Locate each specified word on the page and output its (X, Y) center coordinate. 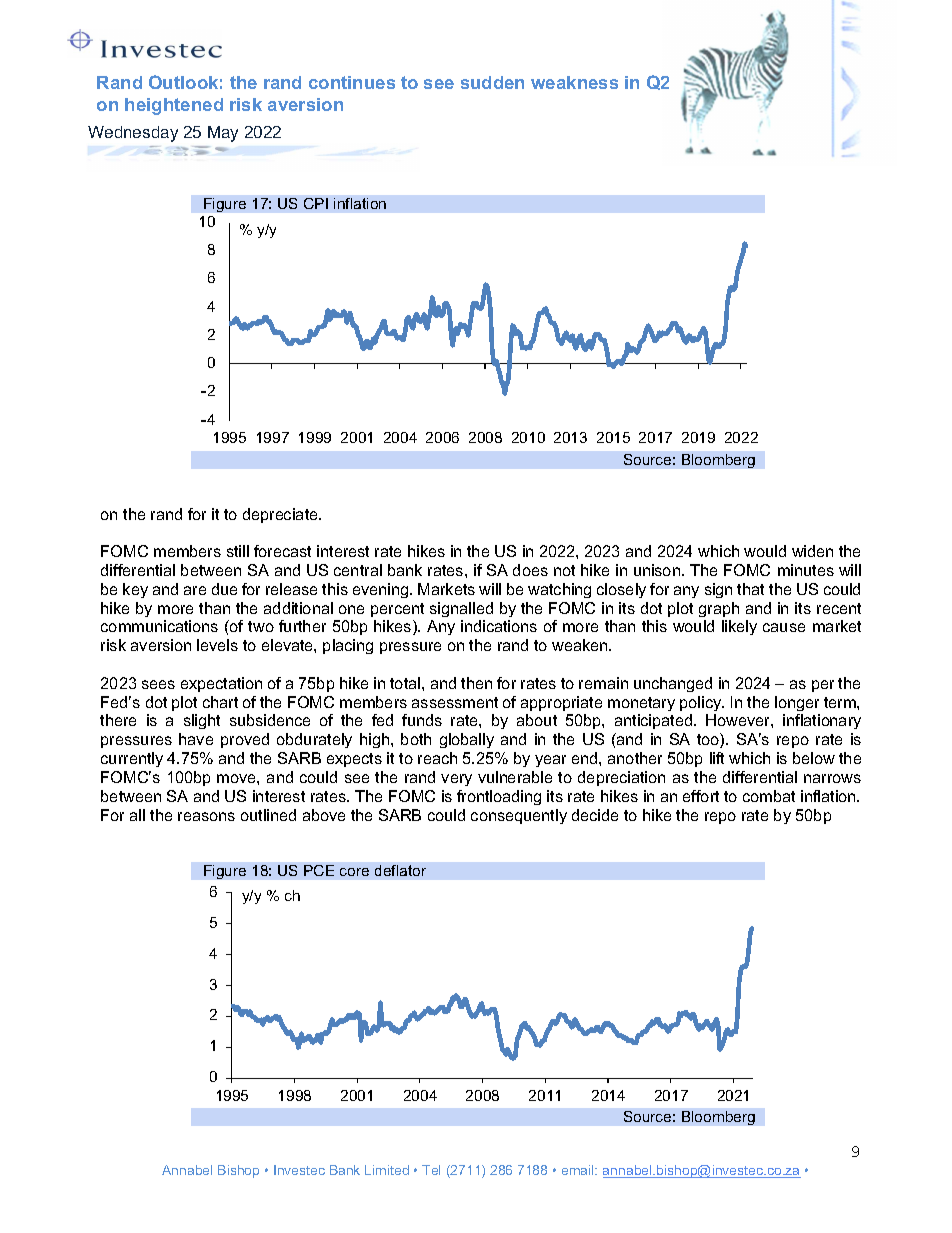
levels (217, 645)
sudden (492, 82)
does (530, 570)
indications (499, 626)
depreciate (281, 515)
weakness (574, 82)
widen (812, 551)
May (223, 134)
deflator (400, 870)
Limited (387, 1170)
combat (769, 796)
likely (739, 627)
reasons (206, 816)
